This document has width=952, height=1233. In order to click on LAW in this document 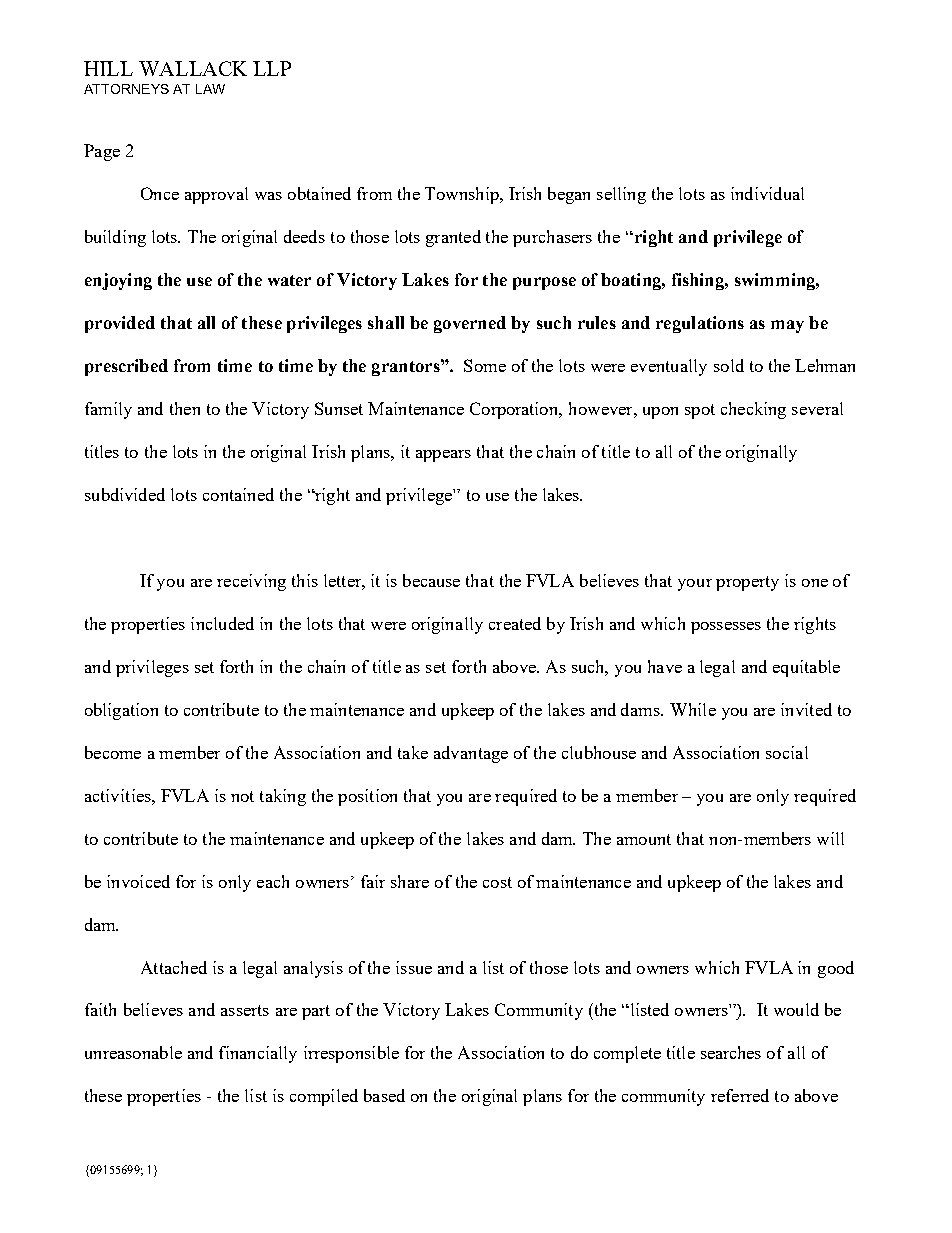, I will do `click(210, 89)`.
